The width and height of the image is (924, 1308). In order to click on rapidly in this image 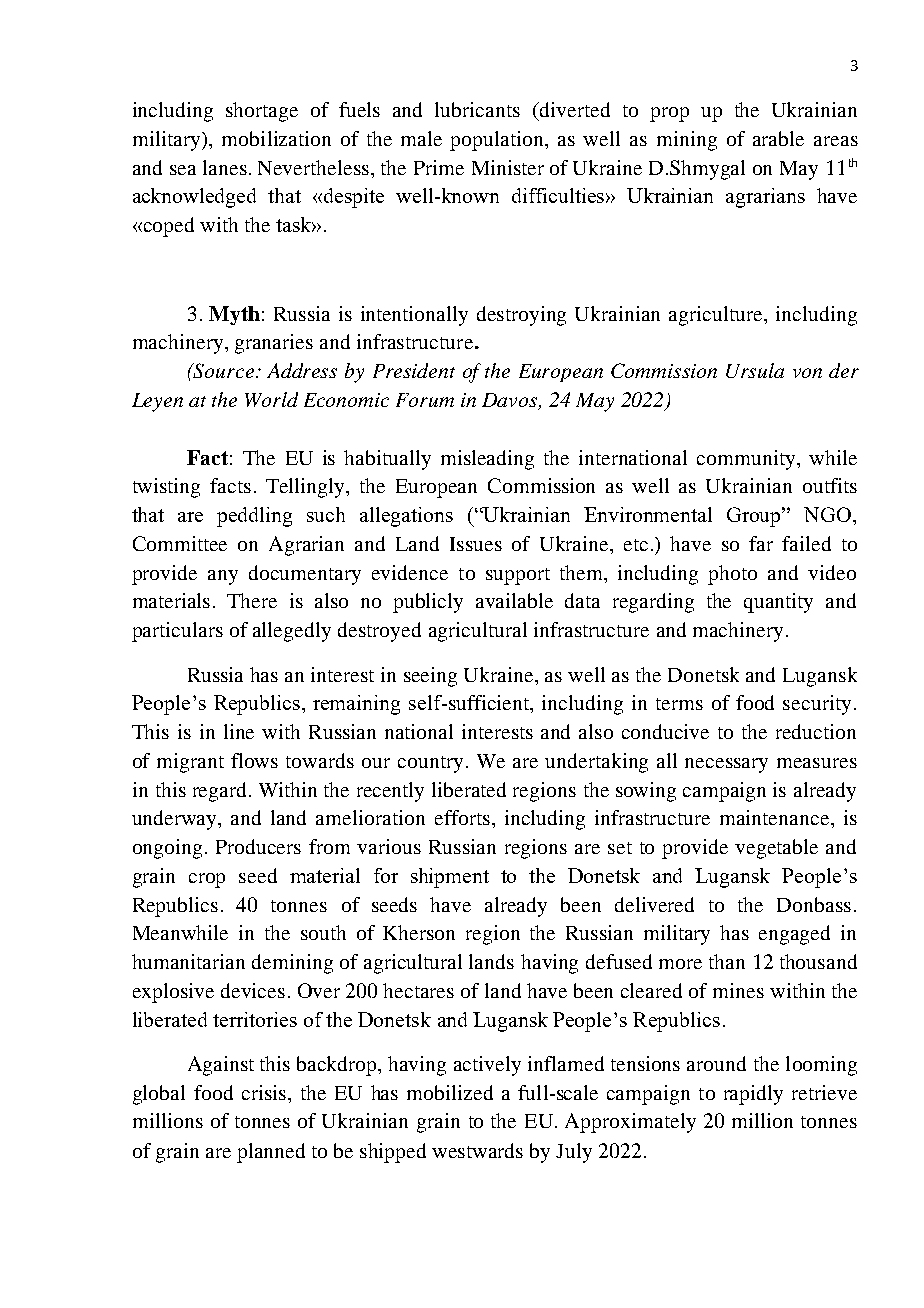, I will do `click(753, 1095)`.
